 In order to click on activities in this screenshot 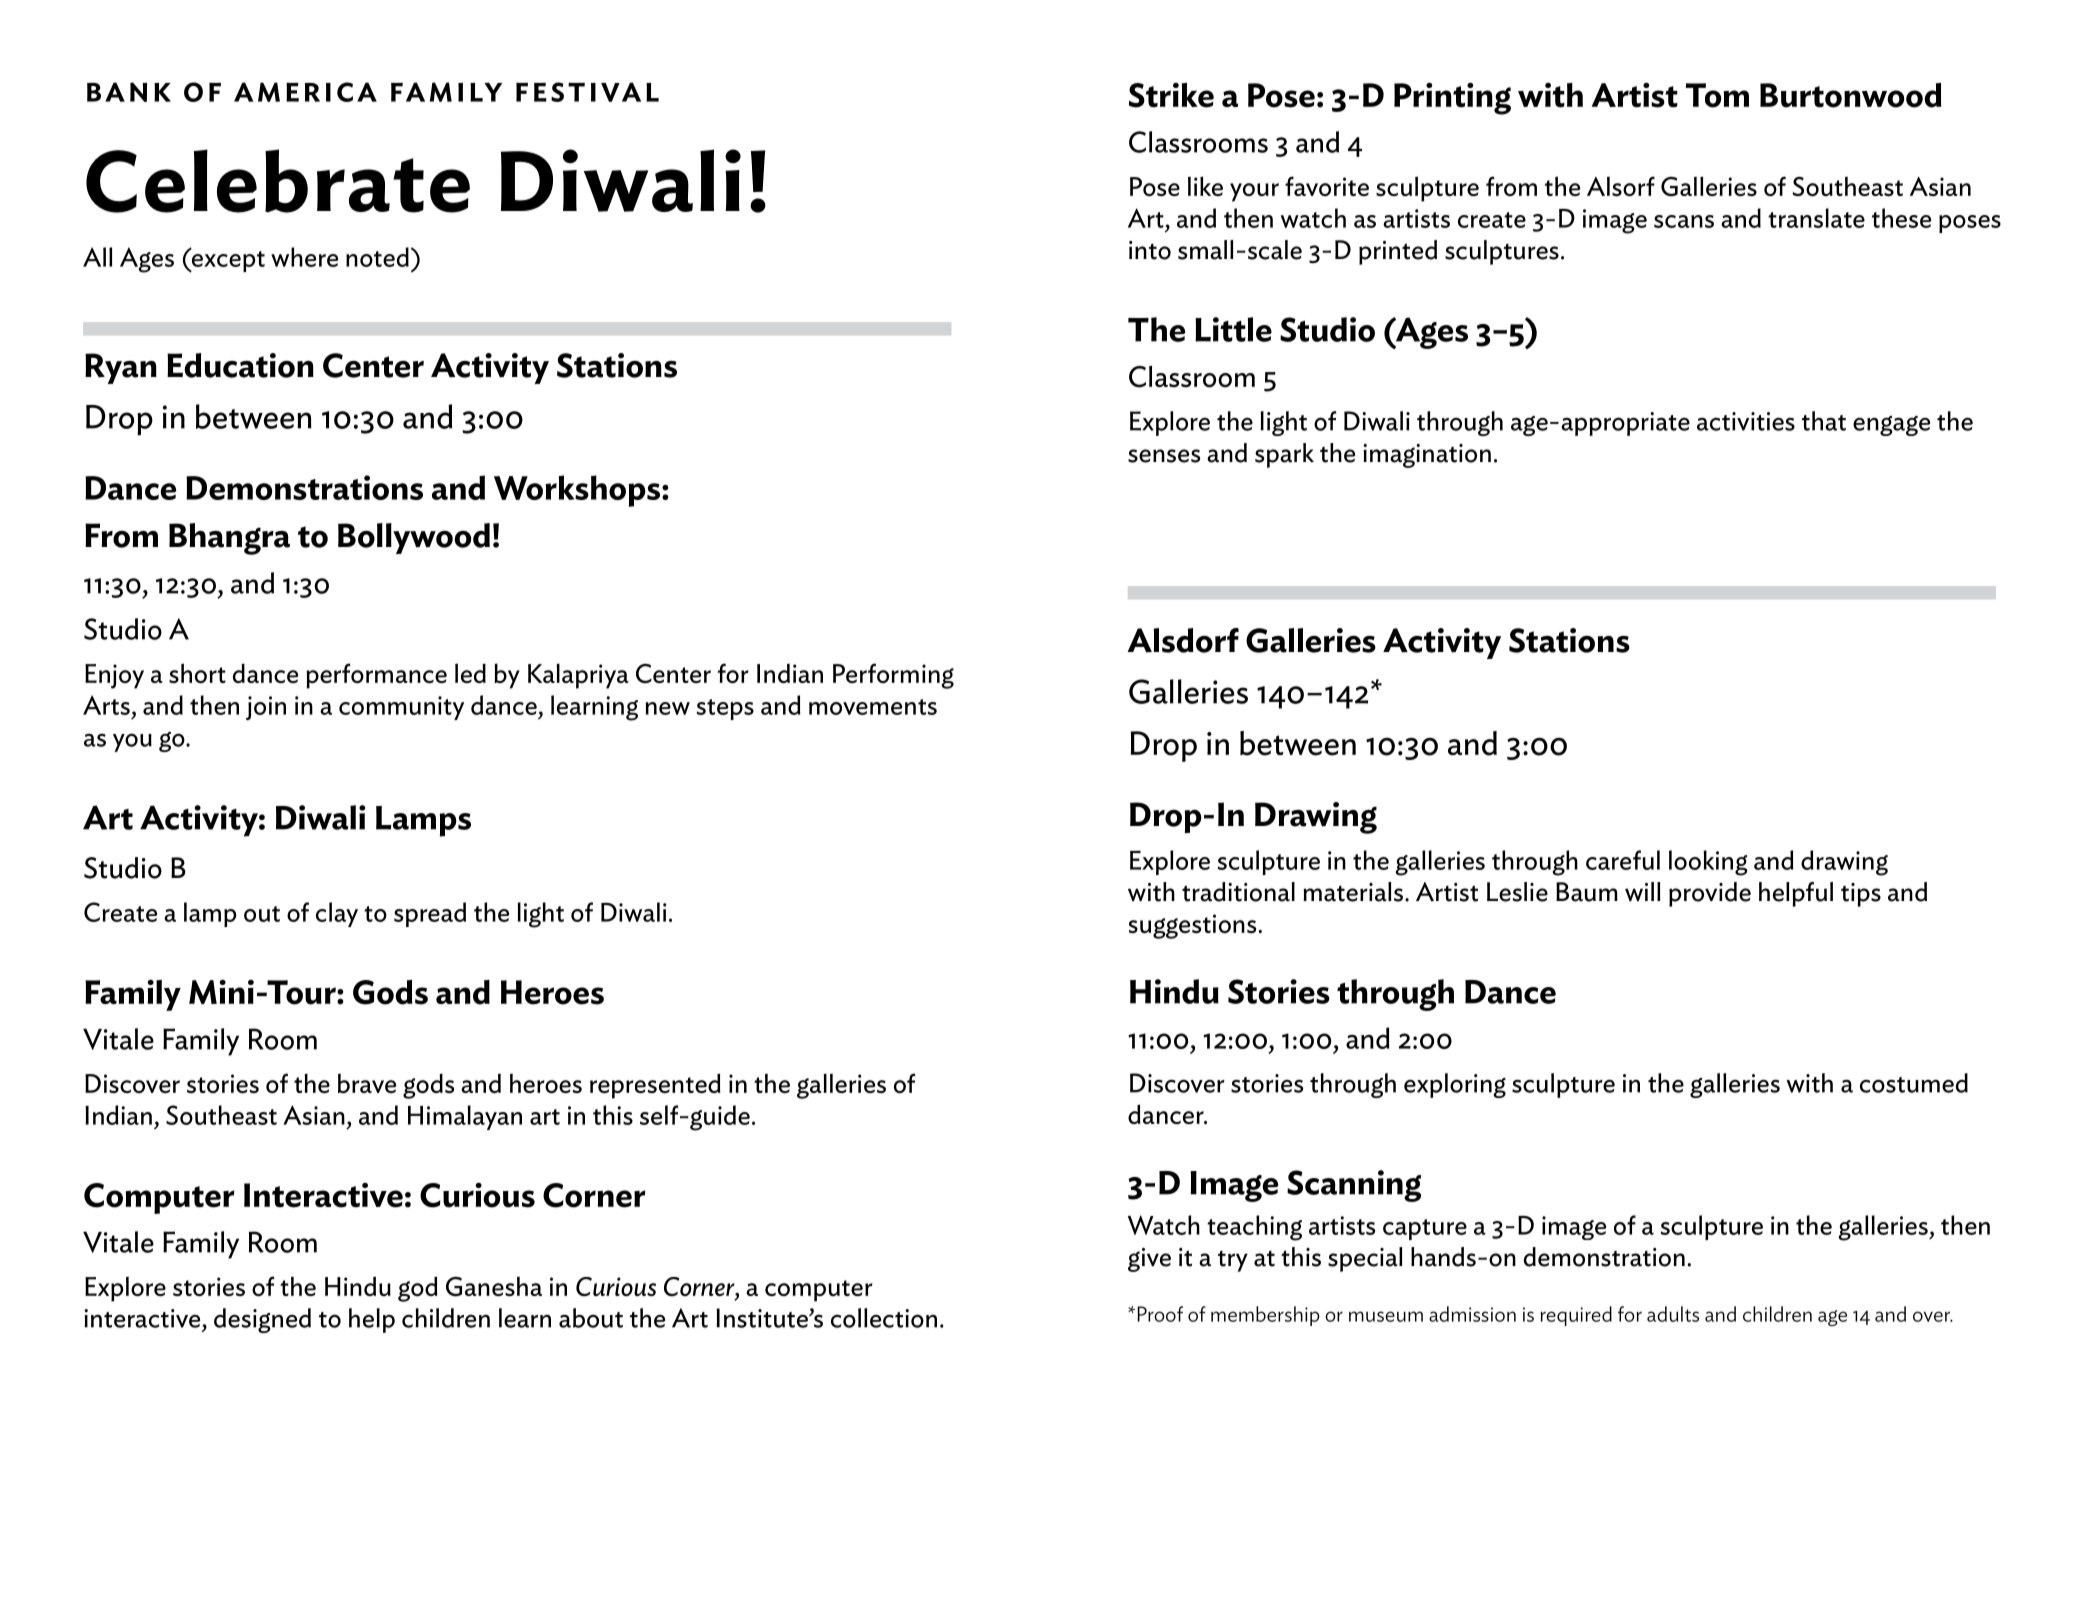, I will do `click(1746, 421)`.
